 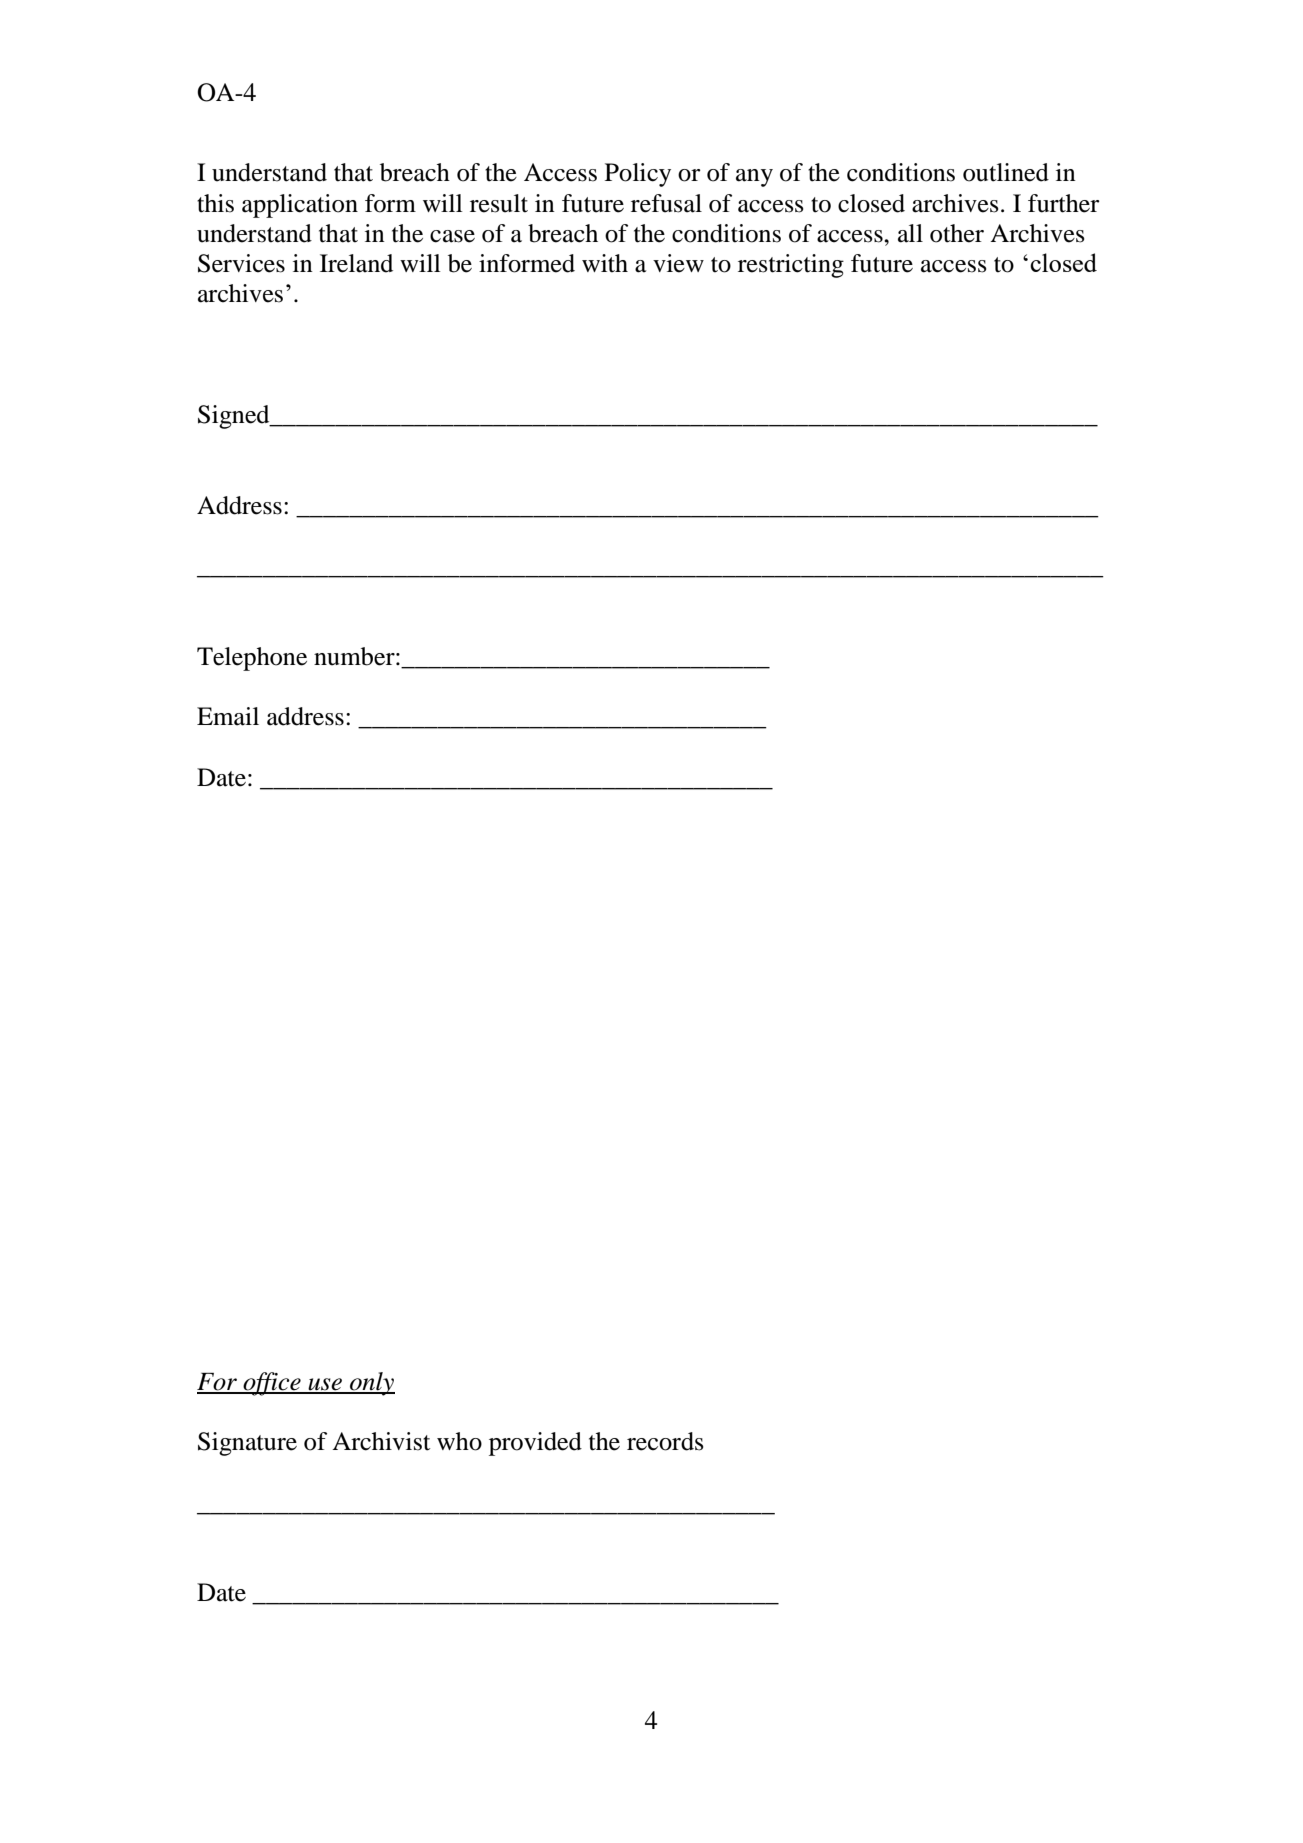 I want to click on use, so click(x=325, y=1385).
